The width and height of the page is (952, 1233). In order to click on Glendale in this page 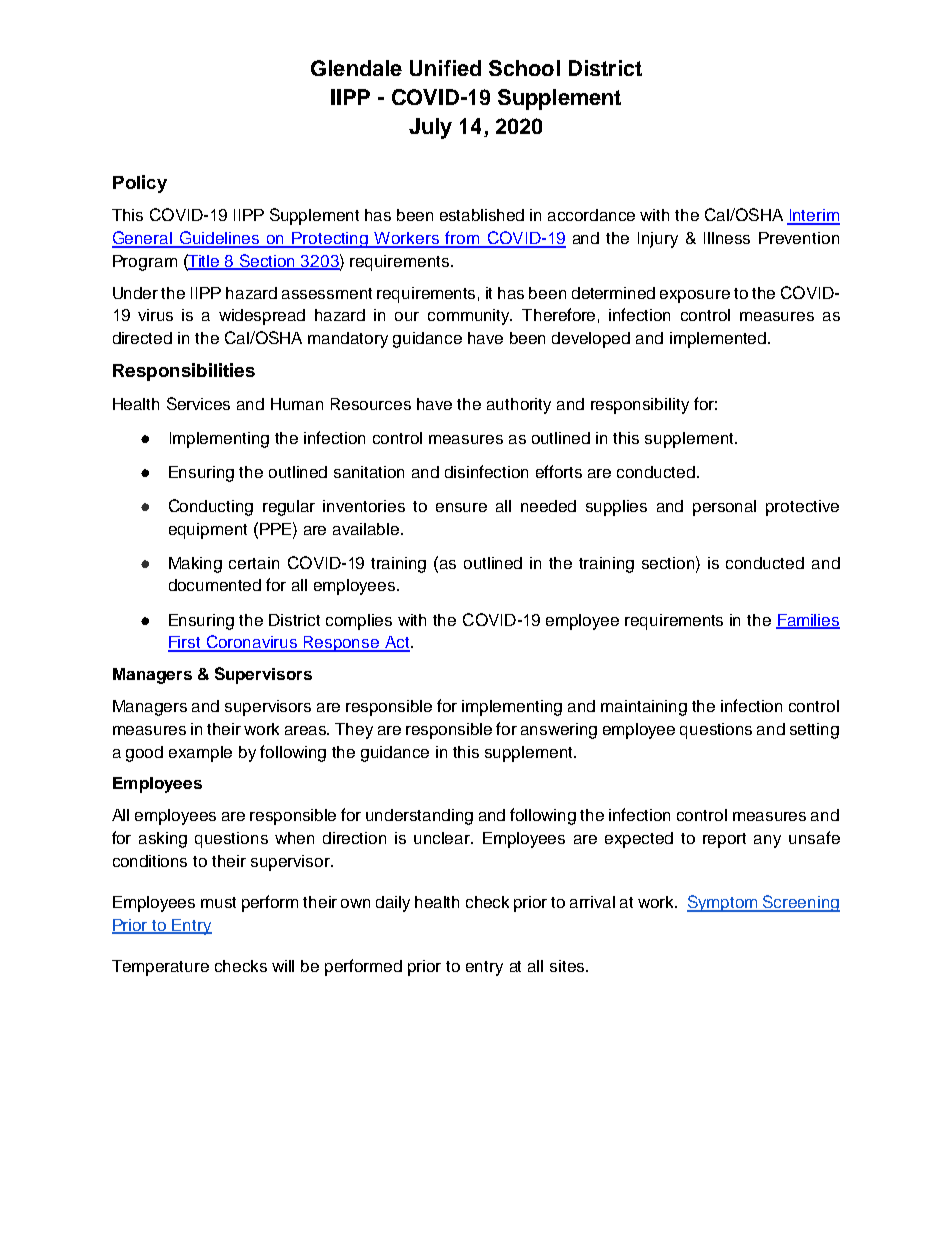, I will do `click(356, 68)`.
